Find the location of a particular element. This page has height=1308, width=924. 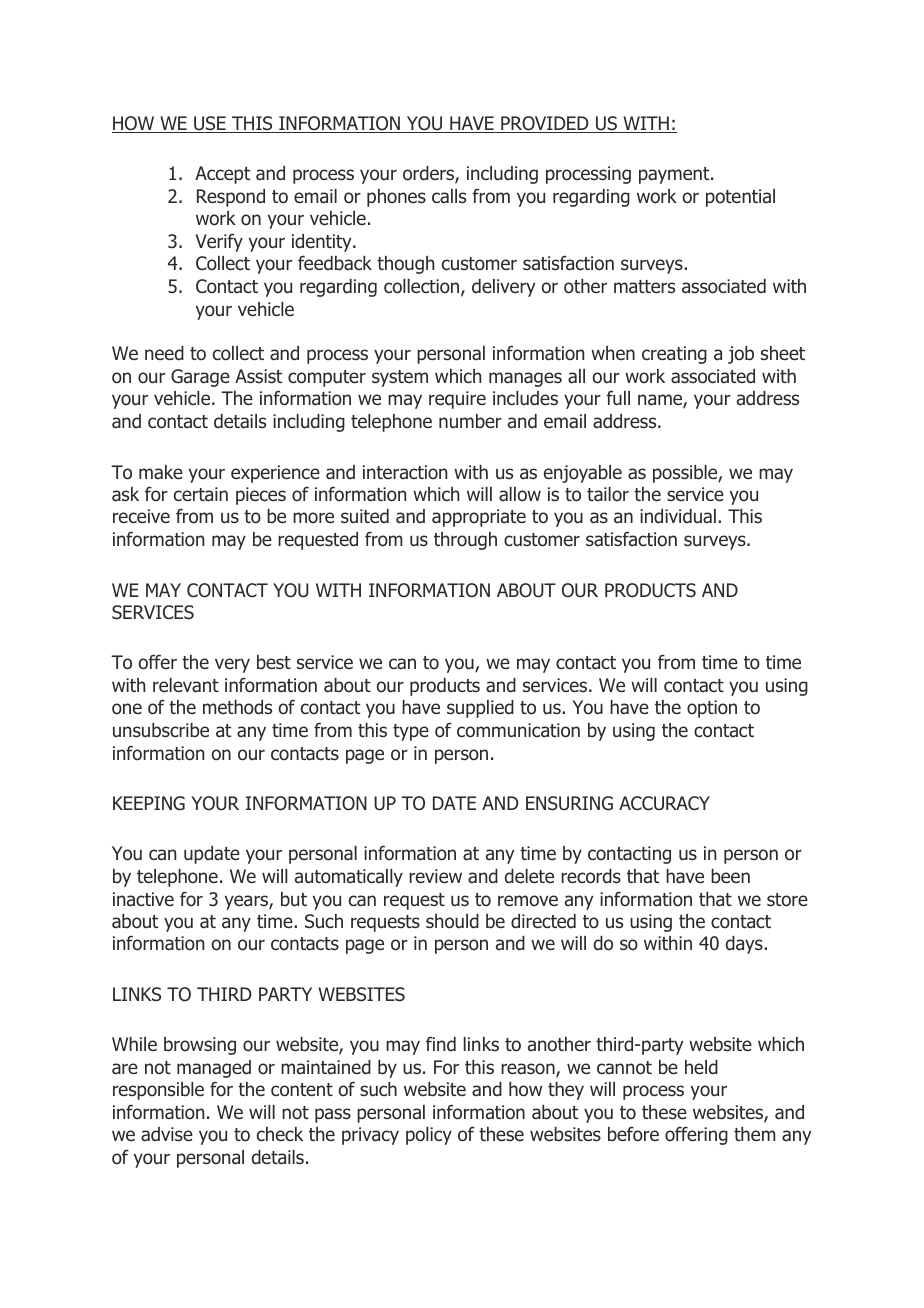

calls is located at coordinates (449, 196).
